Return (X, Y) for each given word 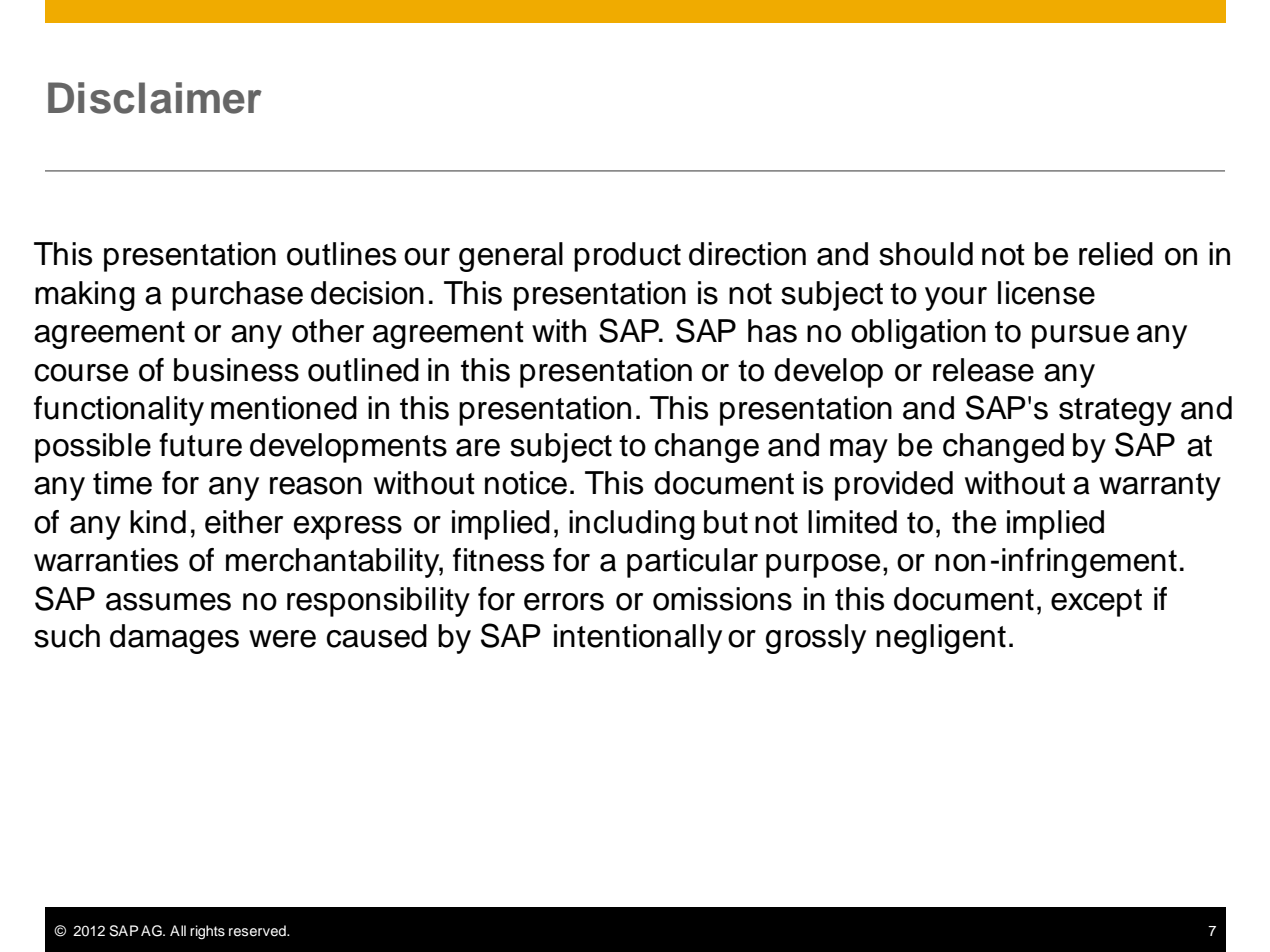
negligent (941, 639)
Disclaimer (155, 98)
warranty (1160, 487)
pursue (1080, 337)
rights (207, 932)
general (511, 257)
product (627, 257)
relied (1116, 254)
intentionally (638, 639)
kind (158, 522)
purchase (237, 296)
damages (174, 639)
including (632, 525)
